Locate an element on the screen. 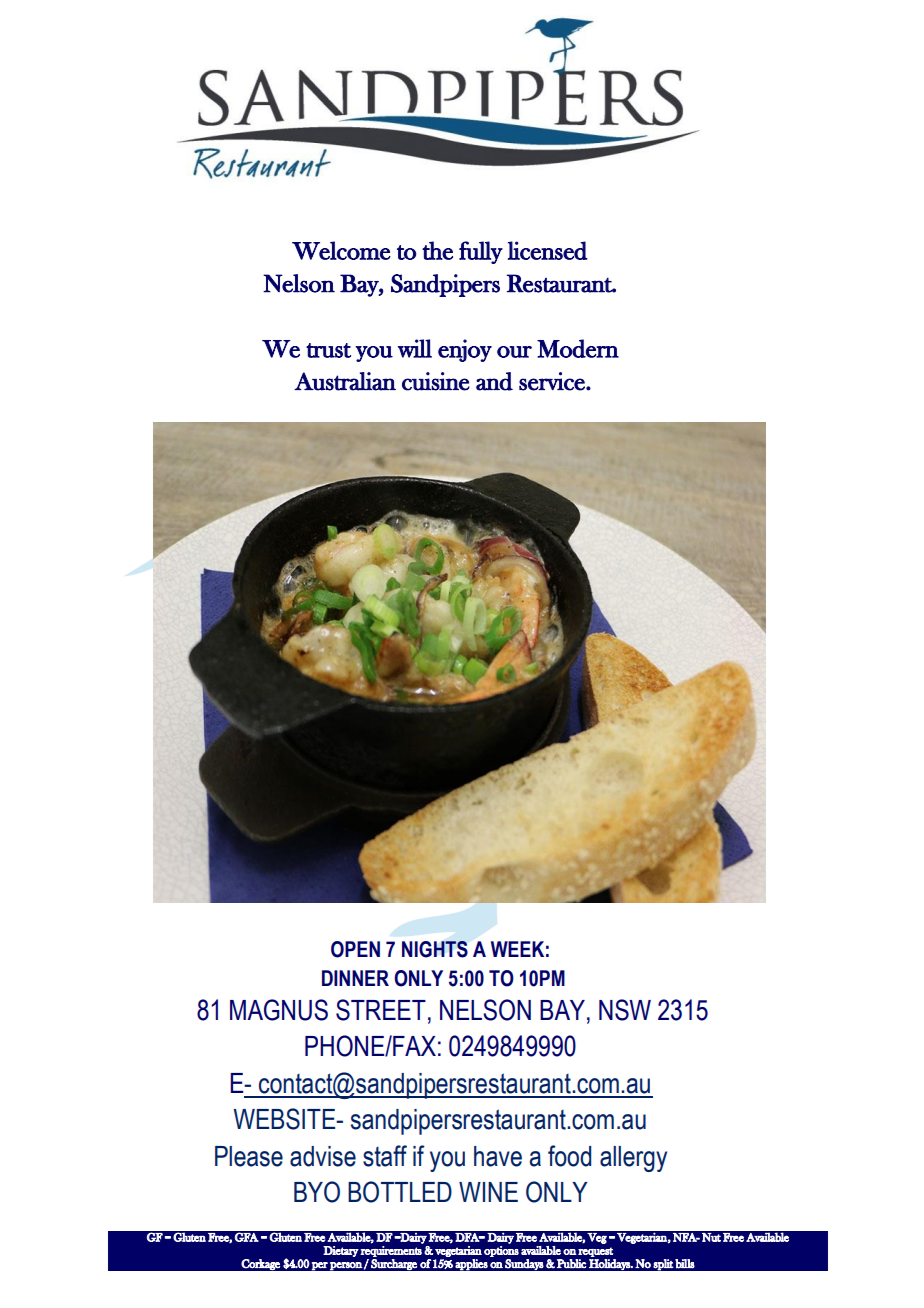  service is located at coordinates (553, 381).
